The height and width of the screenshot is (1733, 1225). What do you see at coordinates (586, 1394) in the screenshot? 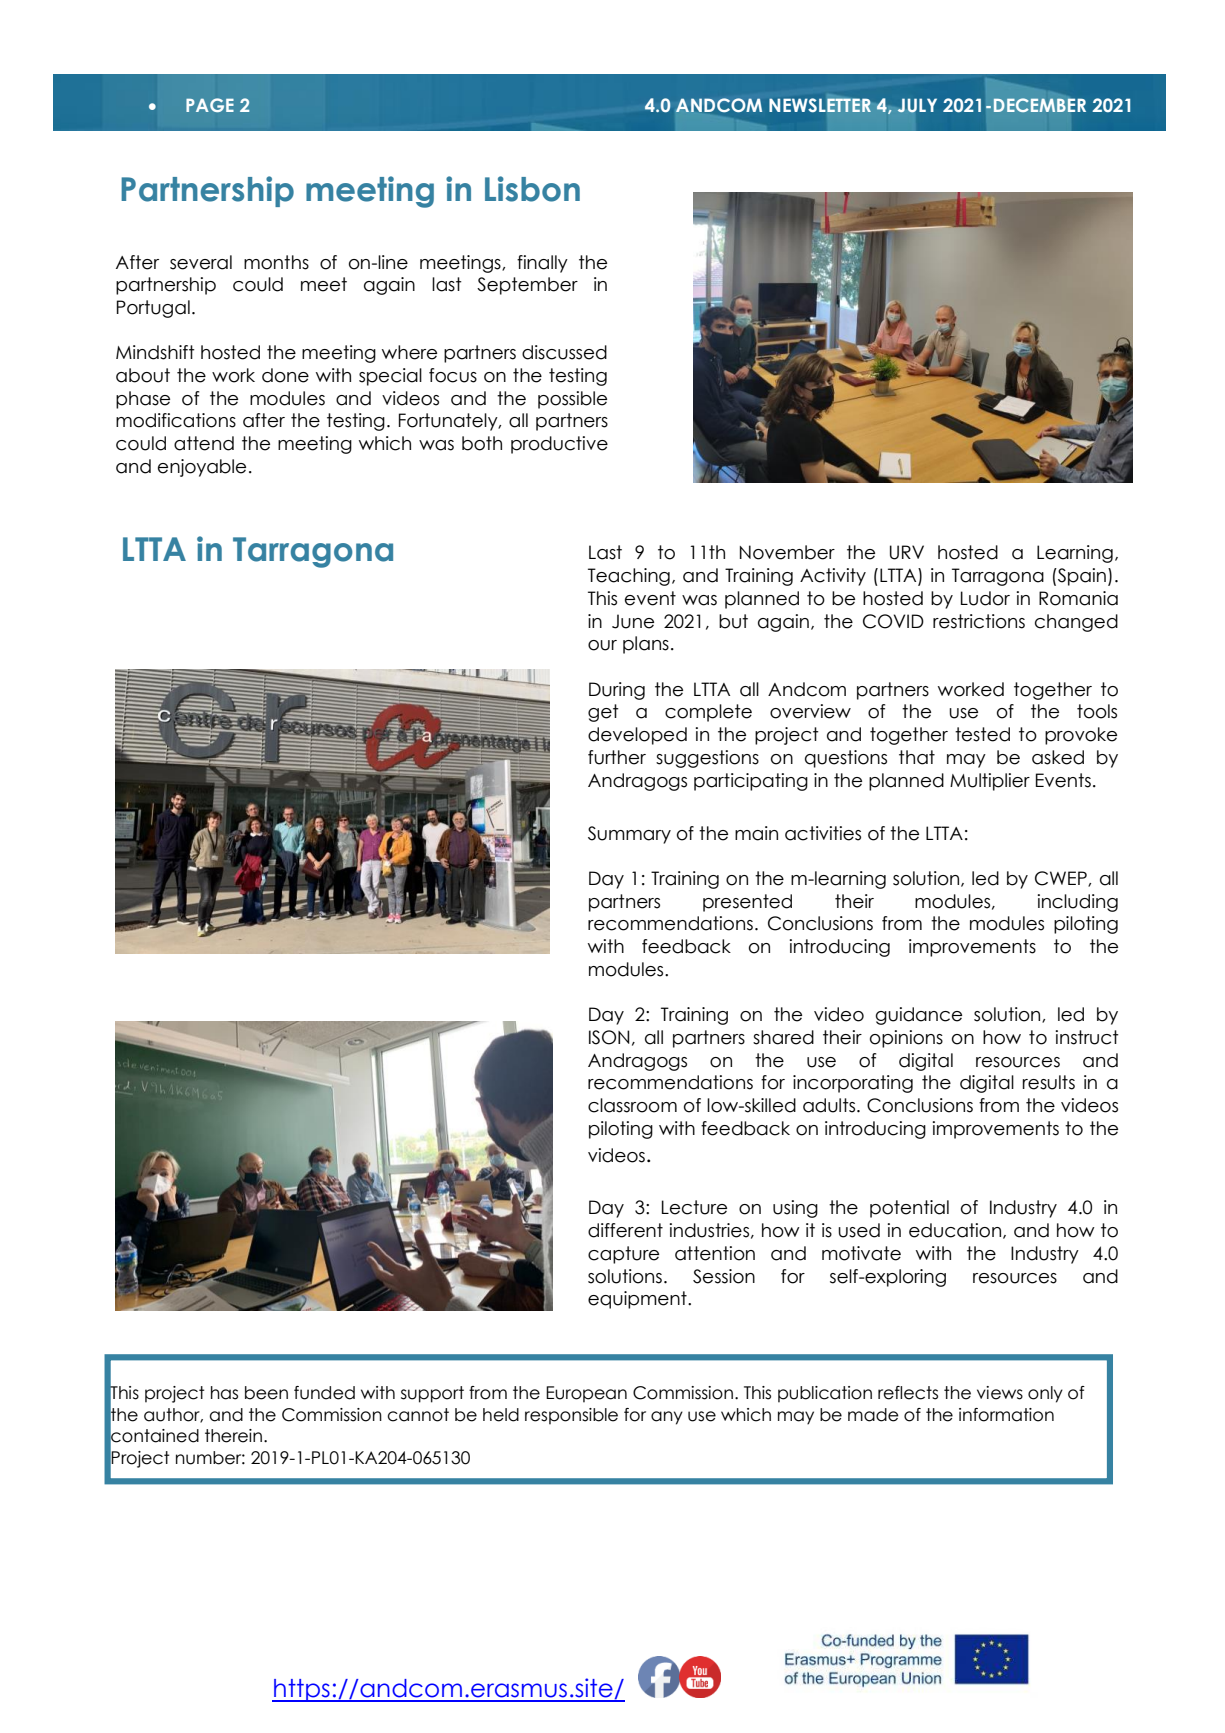
I see `European` at bounding box center [586, 1394].
